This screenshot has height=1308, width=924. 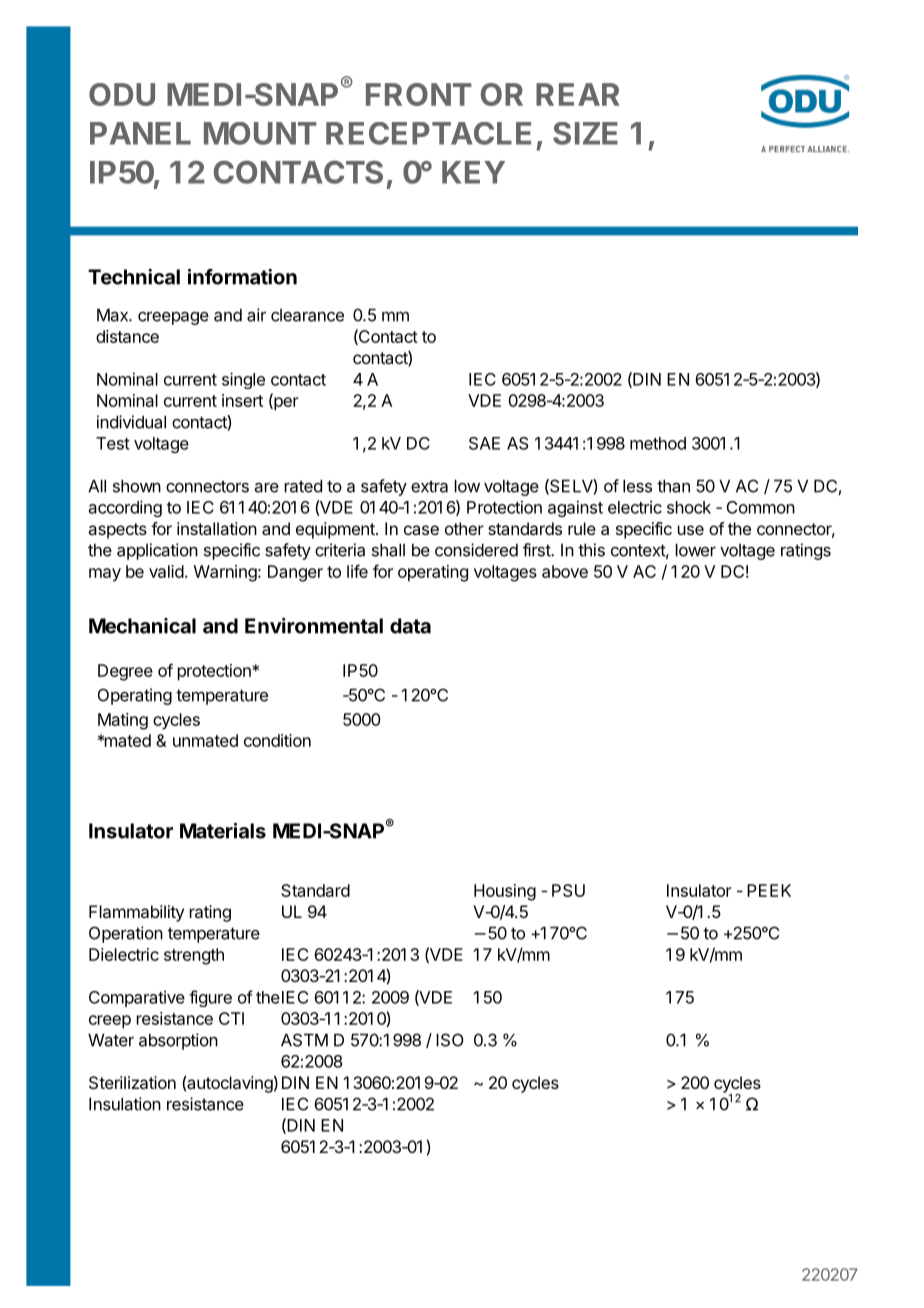 What do you see at coordinates (178, 1041) in the screenshot?
I see `absorption` at bounding box center [178, 1041].
